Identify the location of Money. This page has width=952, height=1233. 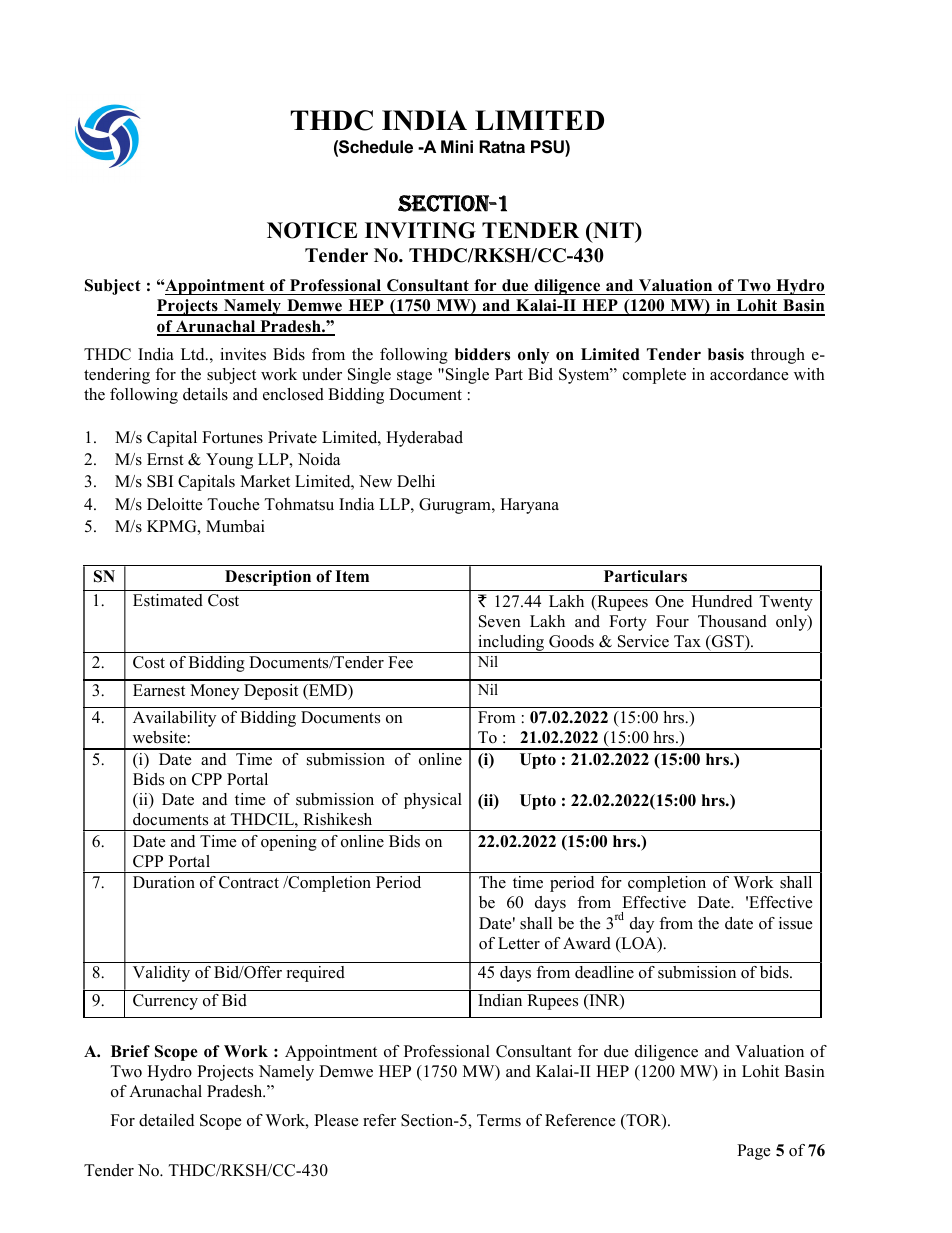
(214, 692).
